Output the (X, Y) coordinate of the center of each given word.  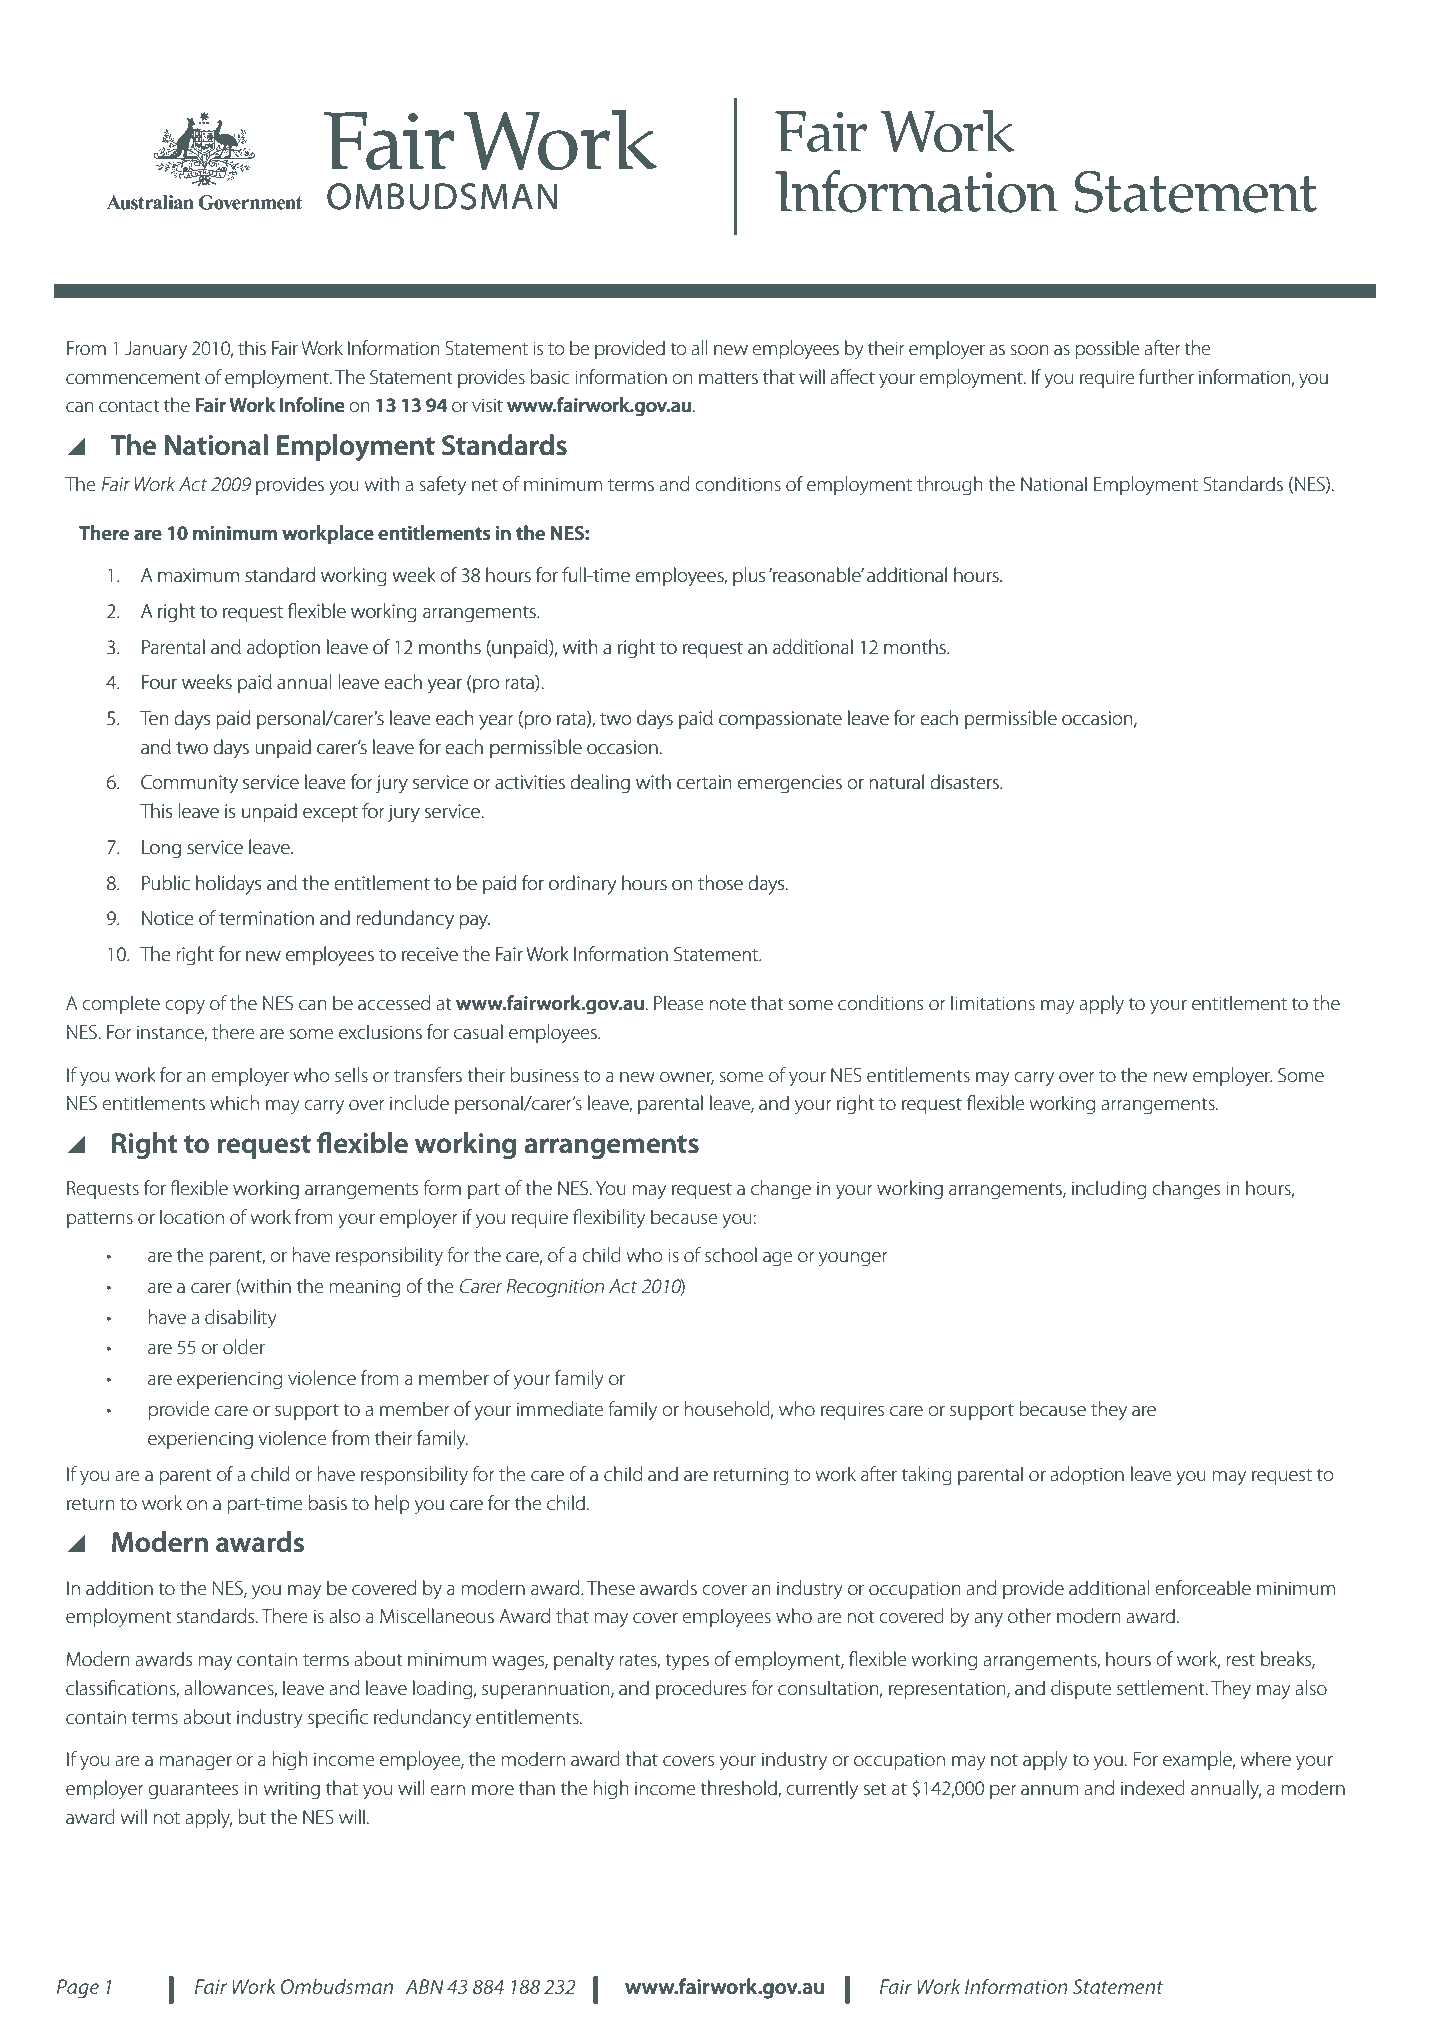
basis (327, 1503)
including (1109, 1190)
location (192, 1217)
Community (189, 784)
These (611, 1588)
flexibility (609, 1219)
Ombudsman (336, 1986)
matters (728, 378)
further (1166, 377)
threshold (739, 1789)
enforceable (1203, 1588)
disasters (965, 782)
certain (704, 782)
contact (129, 406)
